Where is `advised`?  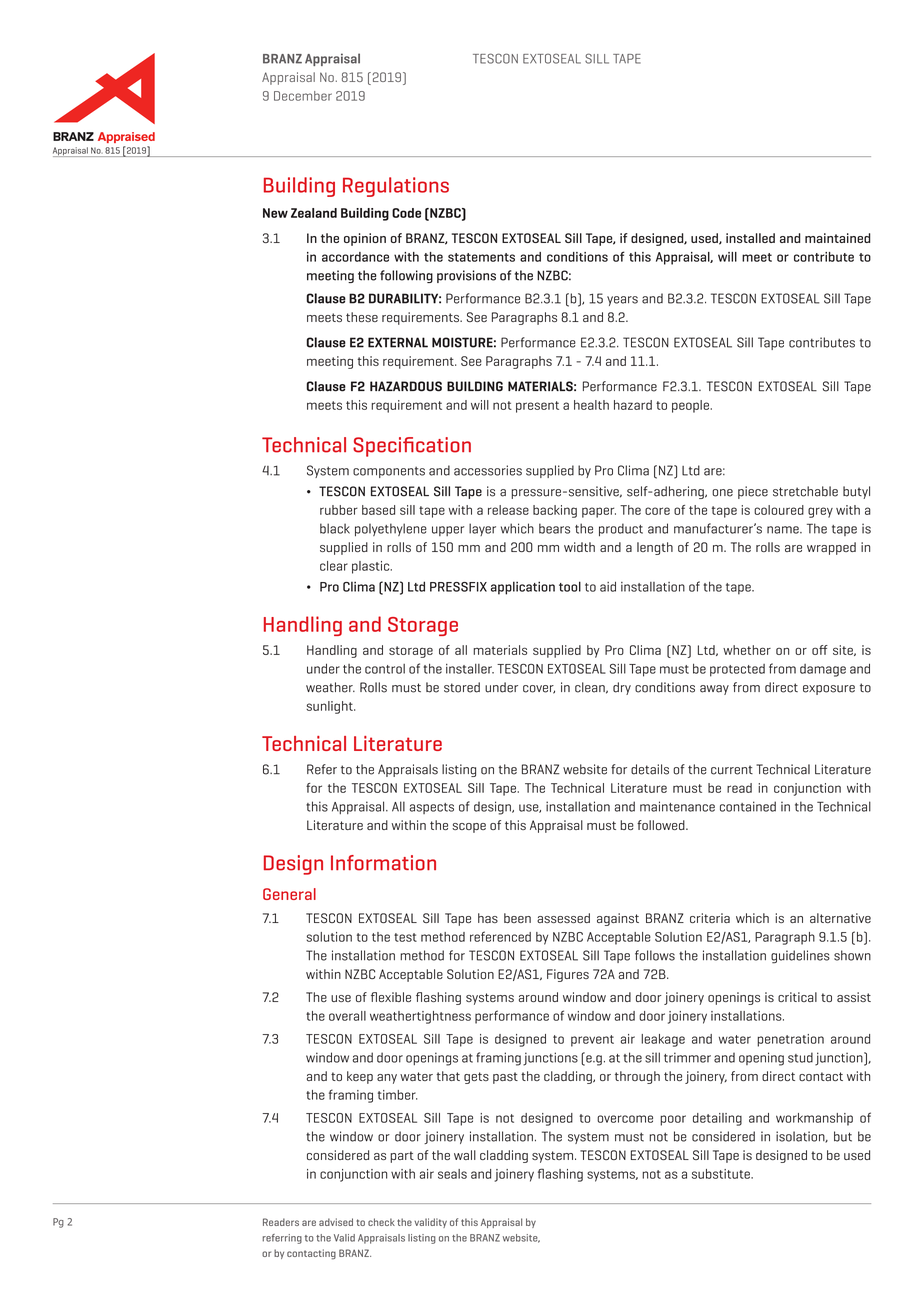 advised is located at coordinates (336, 1222).
